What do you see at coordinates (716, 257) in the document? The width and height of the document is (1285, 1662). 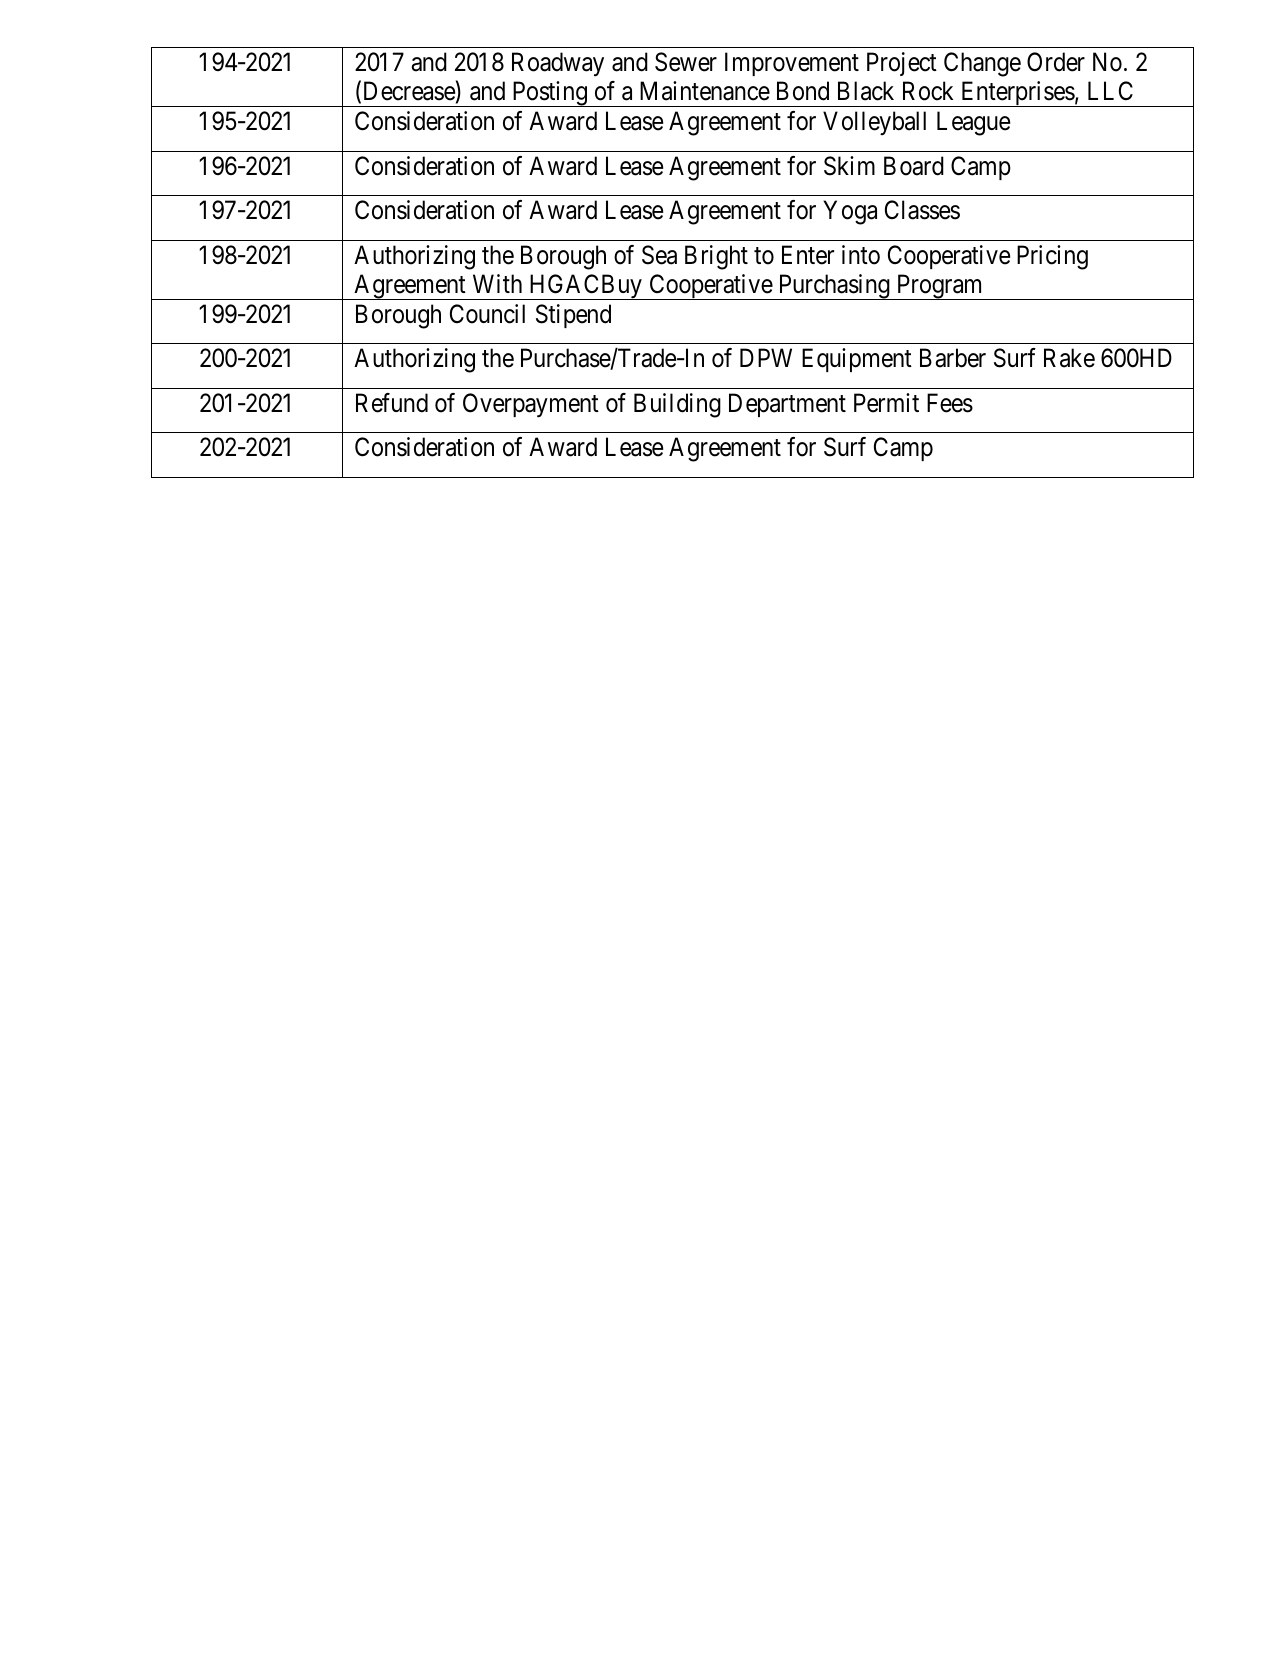 I see `Bright` at bounding box center [716, 257].
